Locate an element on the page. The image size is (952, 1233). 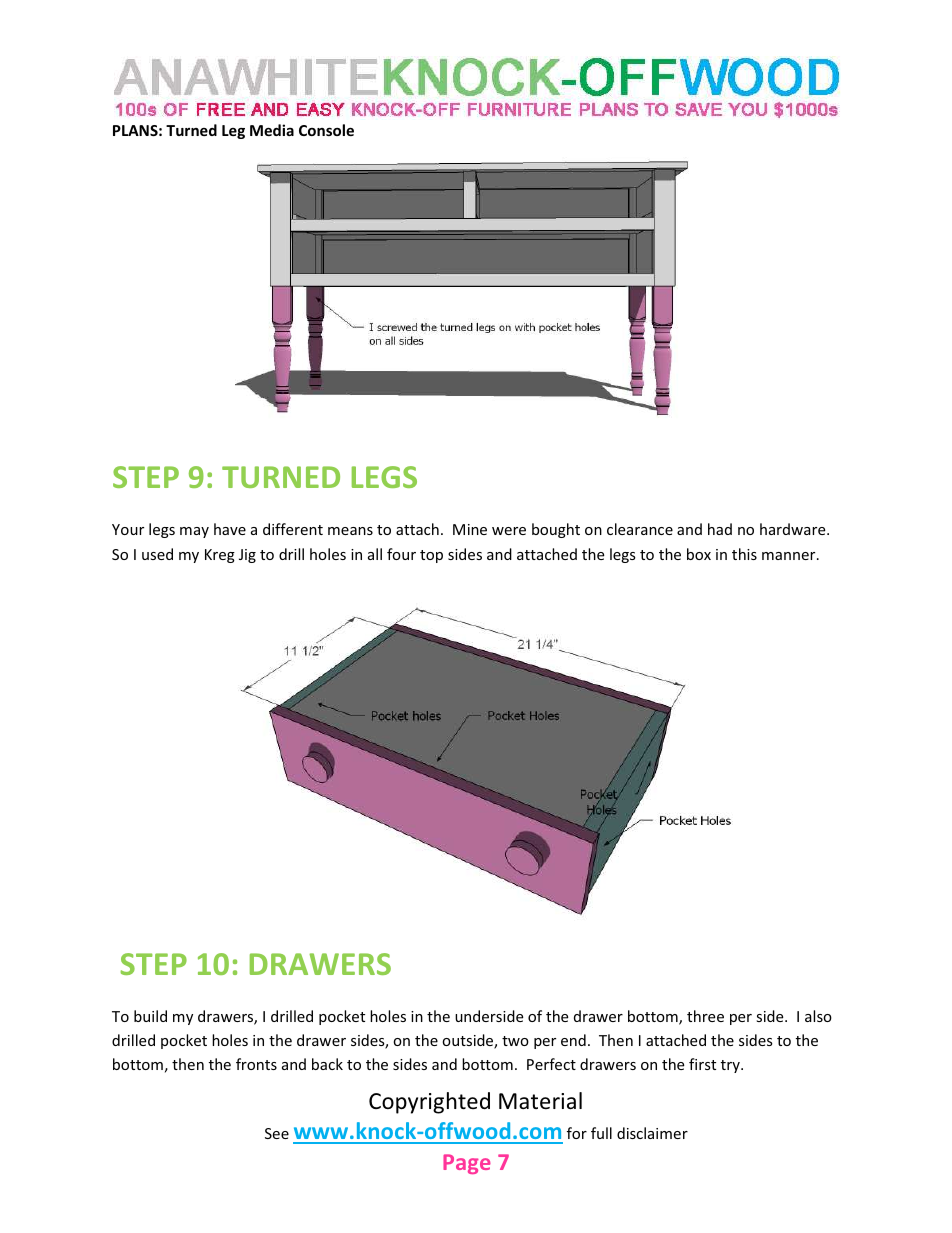
two is located at coordinates (515, 1041).
